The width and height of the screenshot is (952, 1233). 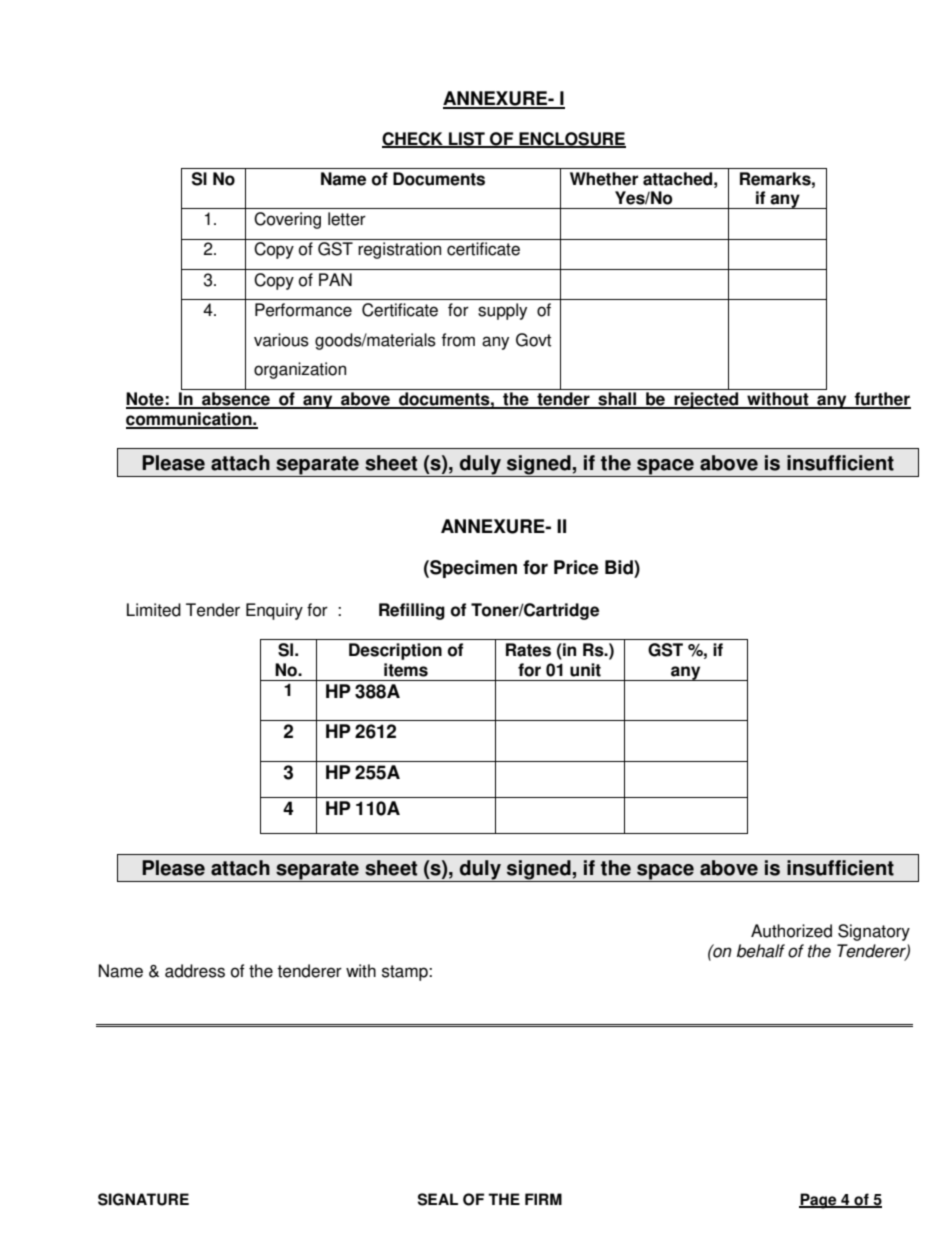 I want to click on various, so click(x=281, y=340).
